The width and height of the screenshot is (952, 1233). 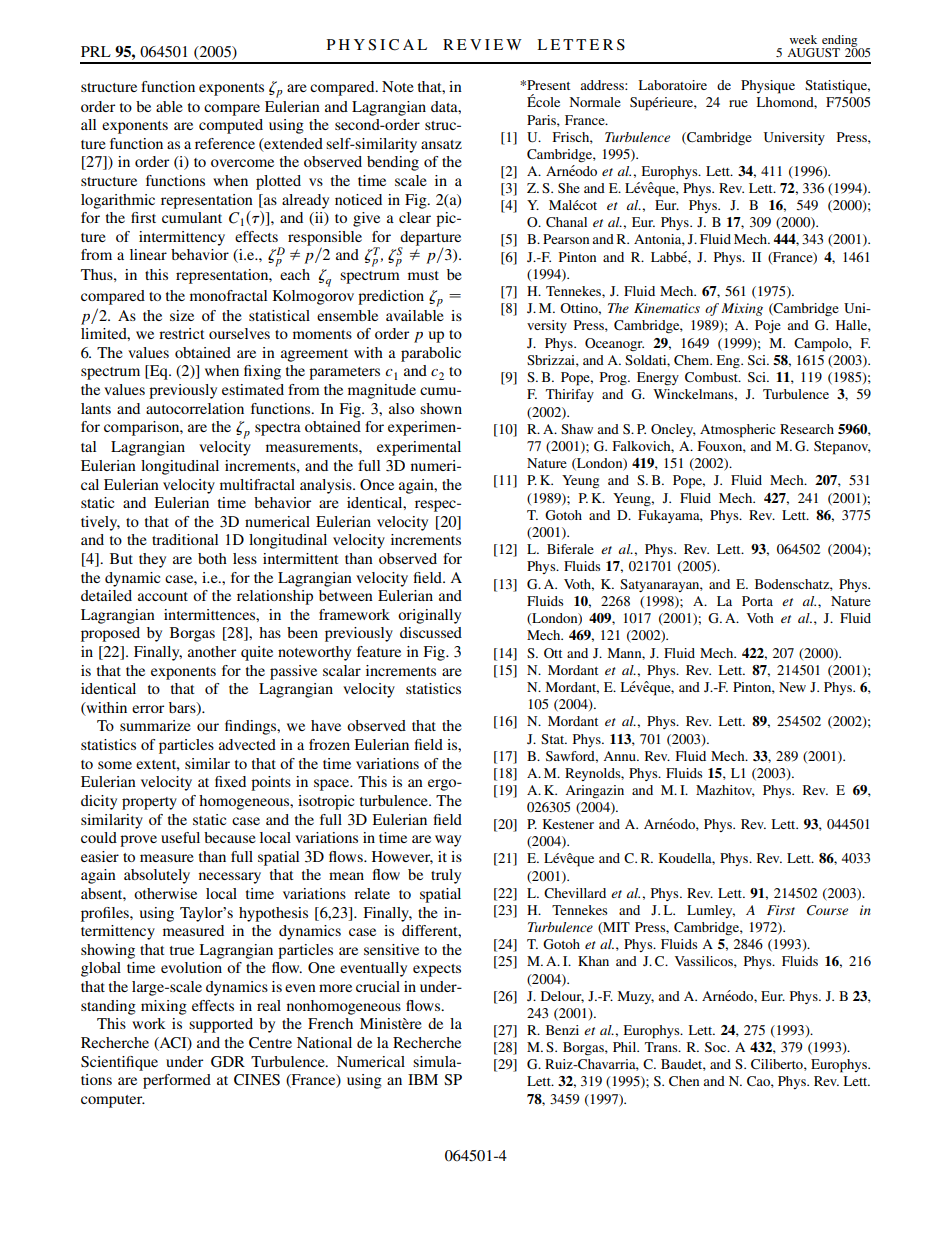 What do you see at coordinates (429, 616) in the screenshot?
I see `originally` at bounding box center [429, 616].
